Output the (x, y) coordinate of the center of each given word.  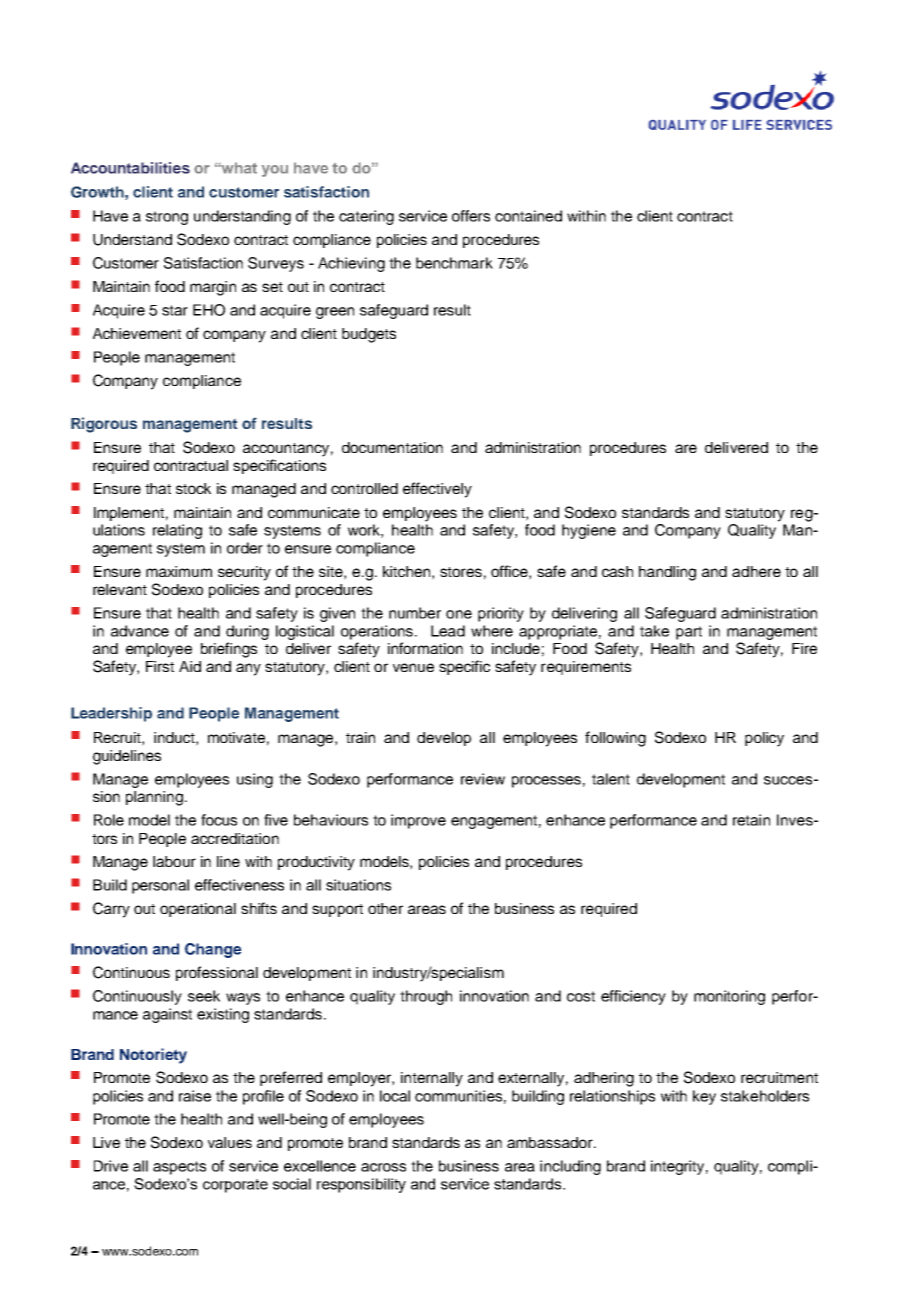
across (383, 1167)
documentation (392, 447)
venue (413, 667)
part (689, 633)
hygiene (589, 531)
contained (528, 216)
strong (167, 218)
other (385, 908)
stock (193, 488)
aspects (179, 1168)
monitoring (729, 997)
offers (471, 216)
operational (198, 910)
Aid (190, 666)
